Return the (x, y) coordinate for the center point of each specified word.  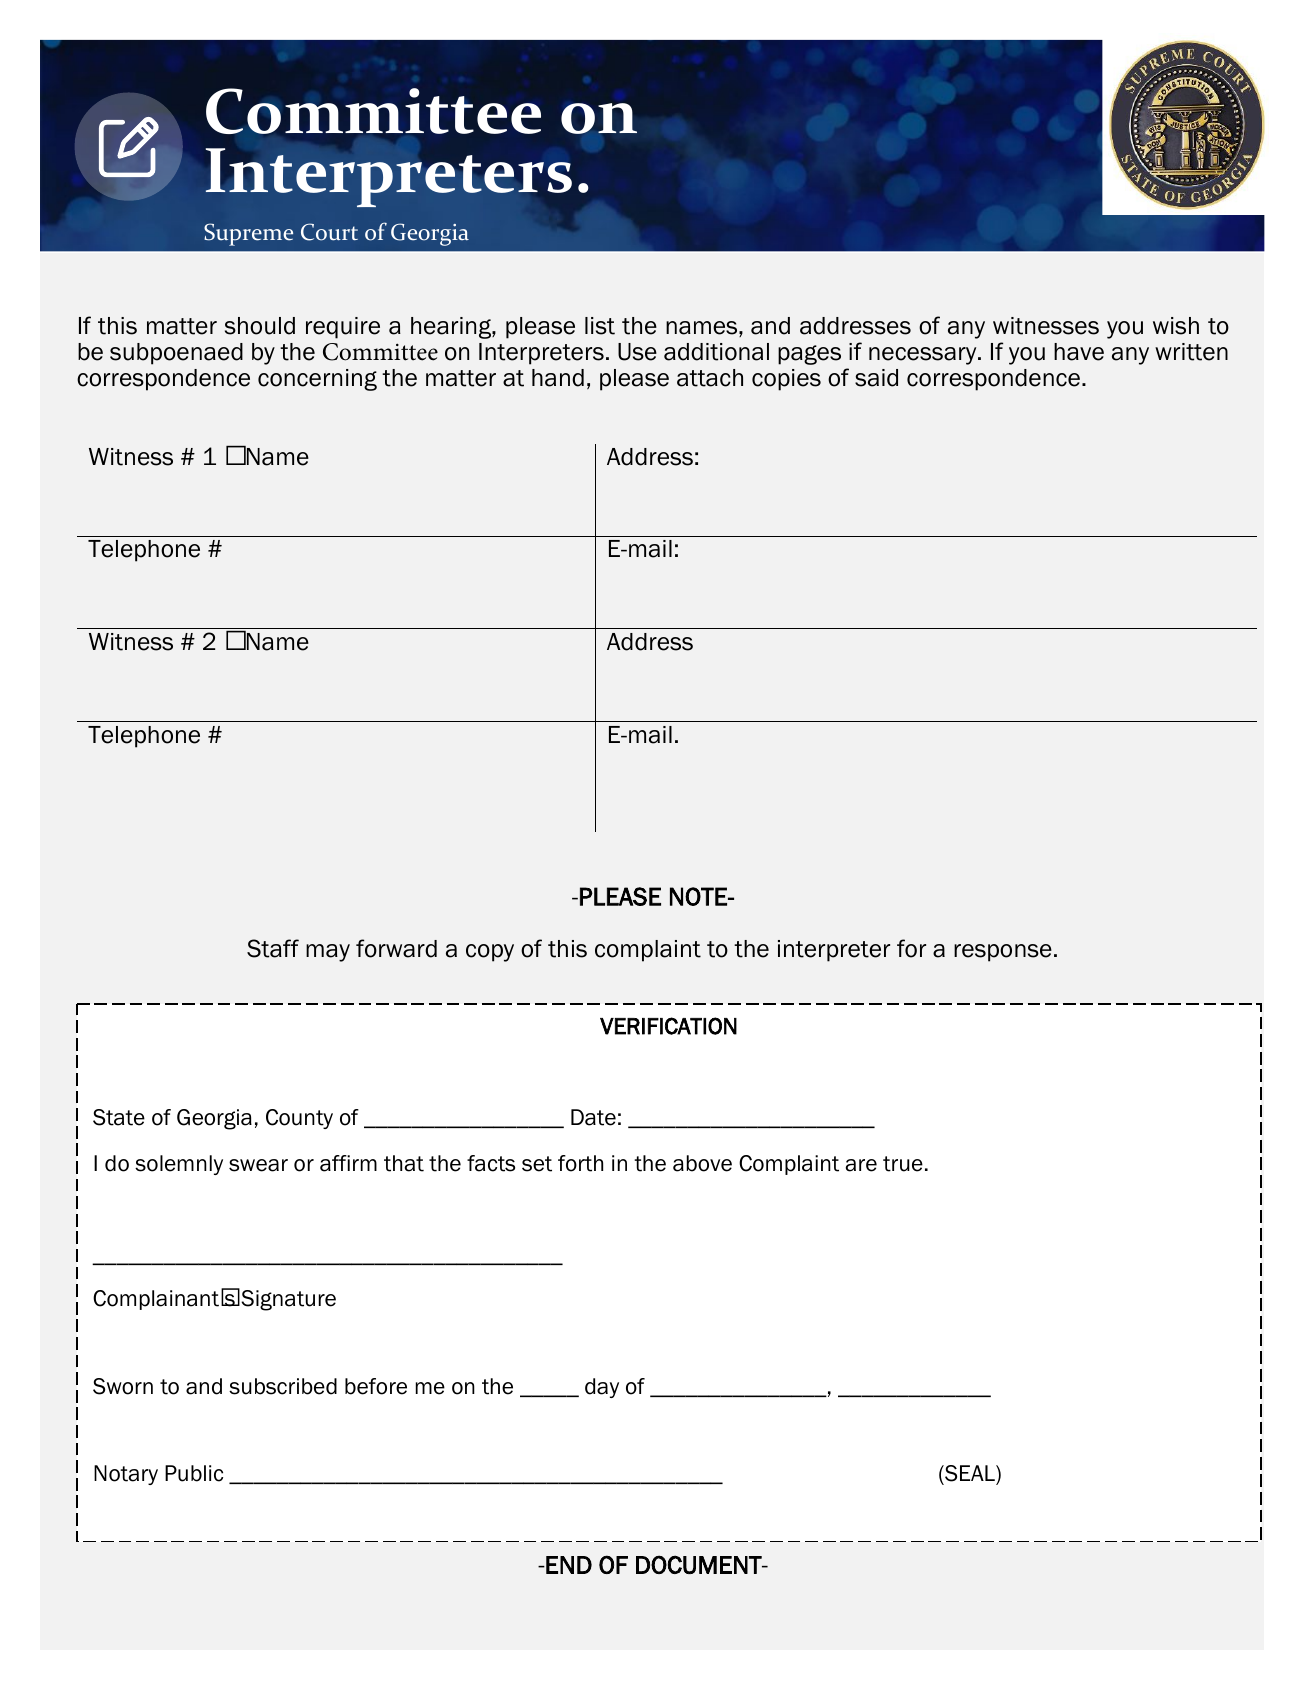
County (299, 1119)
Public (194, 1473)
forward (396, 948)
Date (593, 1117)
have (1079, 352)
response (1003, 953)
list (600, 326)
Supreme (248, 234)
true (903, 1164)
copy (490, 953)
